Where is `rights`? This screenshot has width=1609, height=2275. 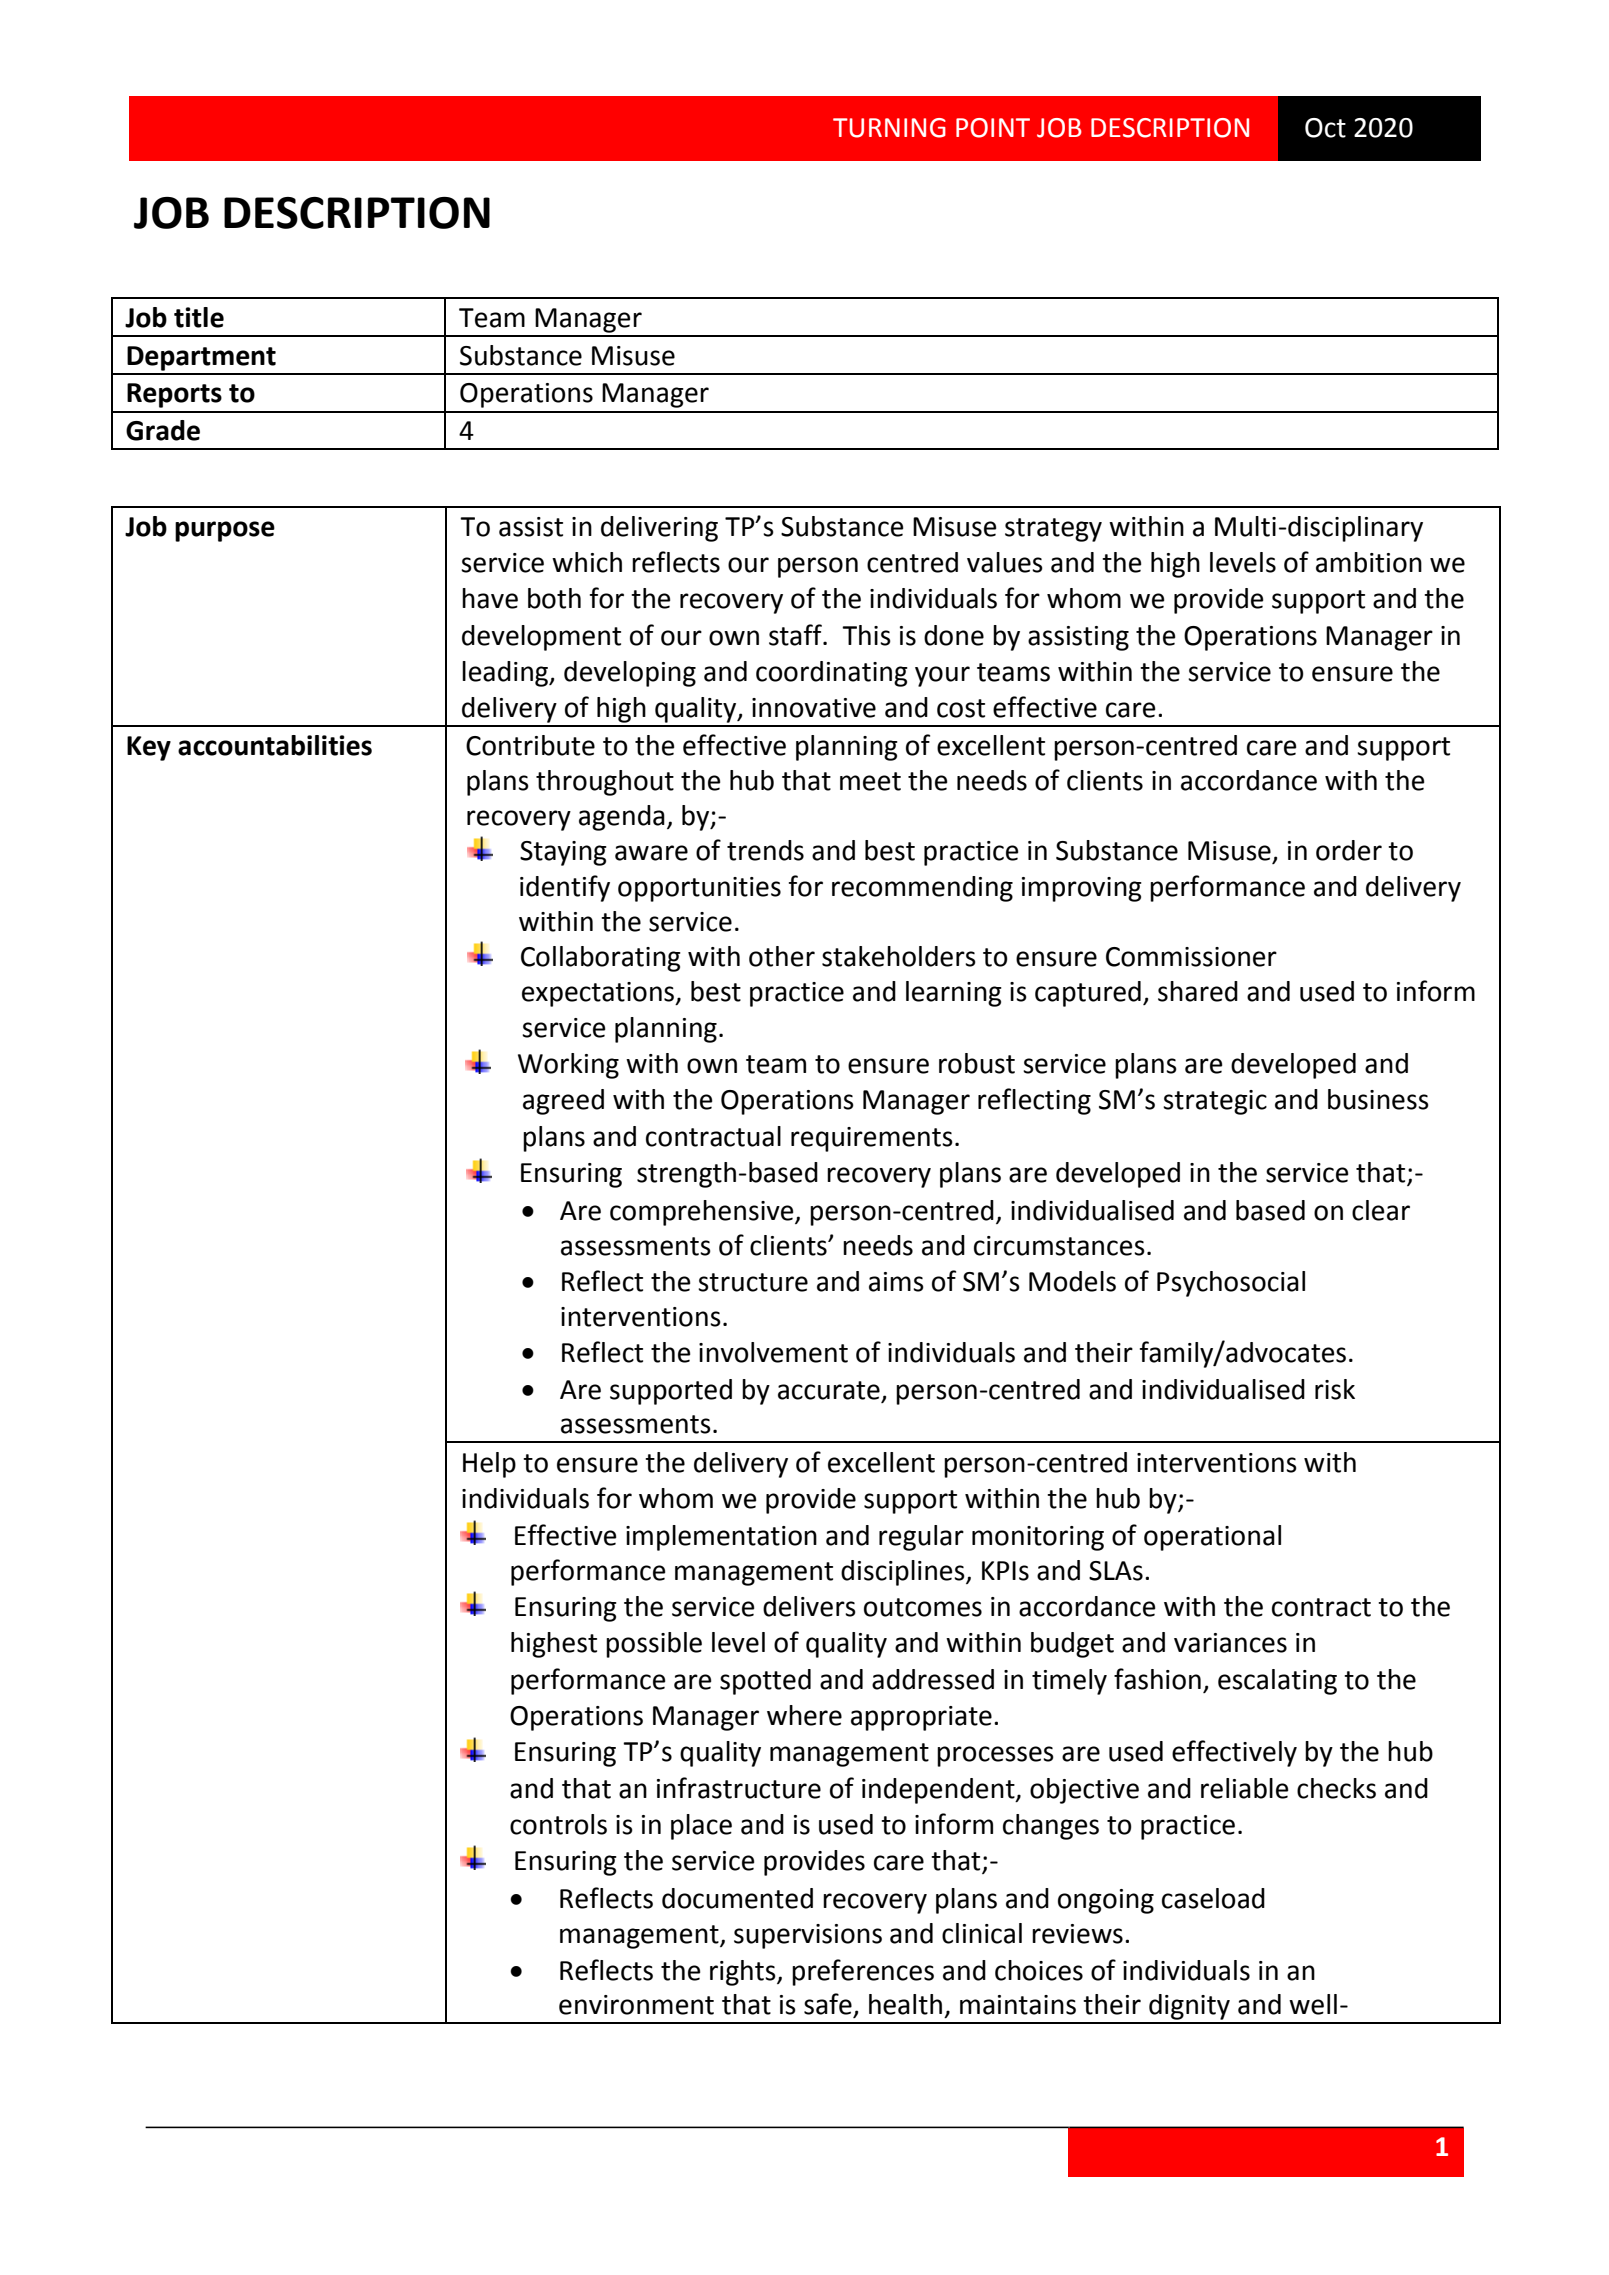
rights is located at coordinates (744, 1973).
